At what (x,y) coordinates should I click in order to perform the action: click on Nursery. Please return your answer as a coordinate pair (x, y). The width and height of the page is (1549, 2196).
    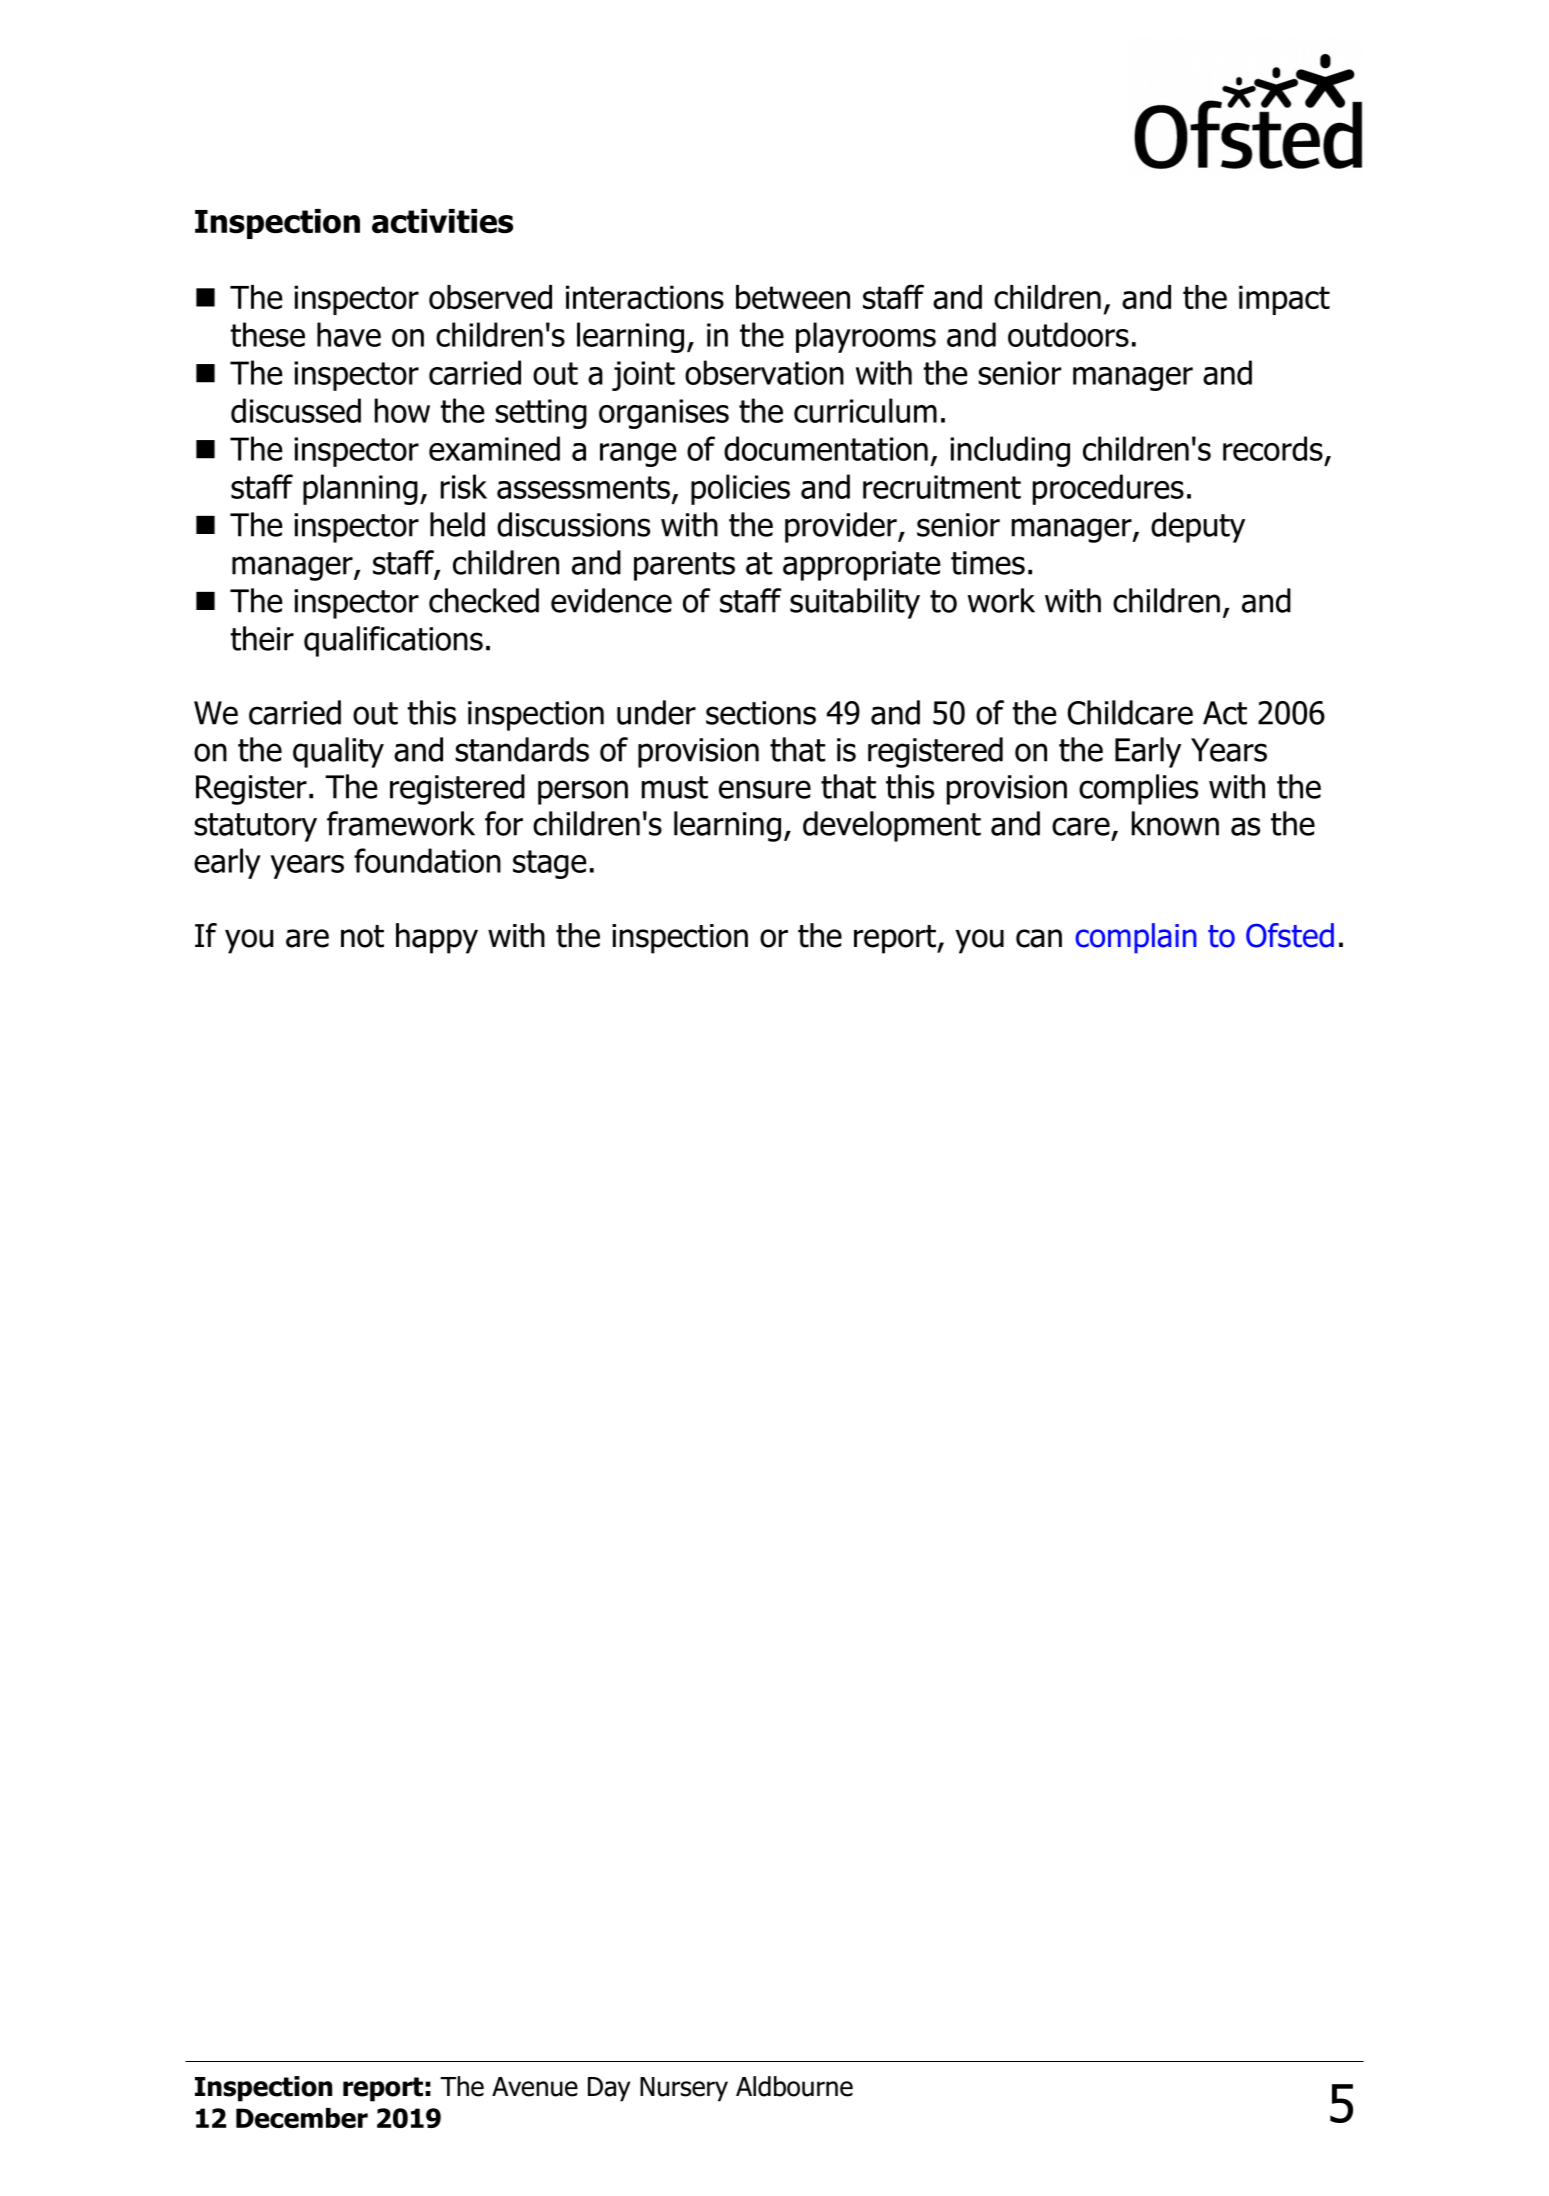
    Looking at the image, I should click on (684, 2089).
